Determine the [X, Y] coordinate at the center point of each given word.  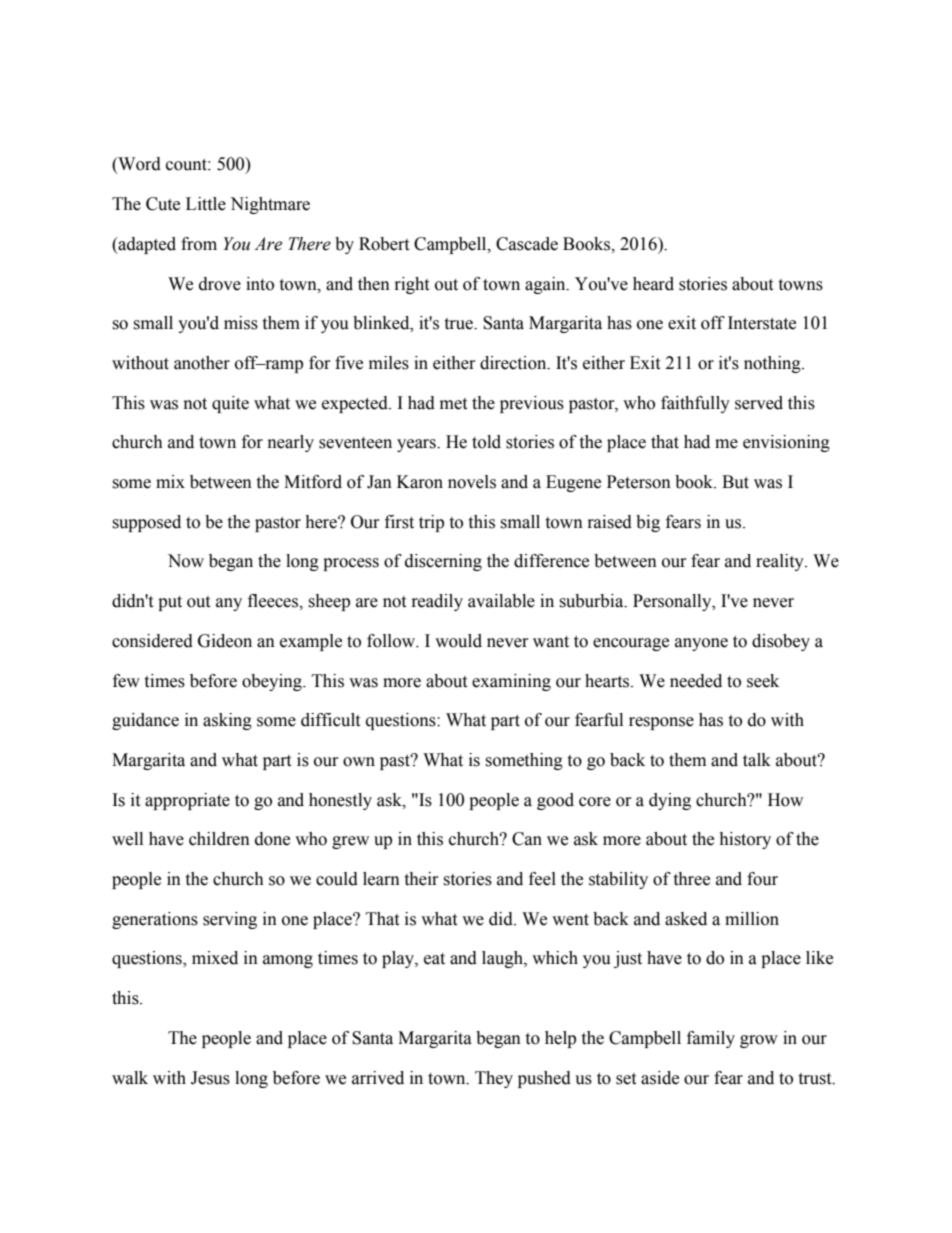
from [199, 244]
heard [653, 284]
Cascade [527, 244]
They [494, 1079]
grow [759, 1041]
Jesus [210, 1078]
